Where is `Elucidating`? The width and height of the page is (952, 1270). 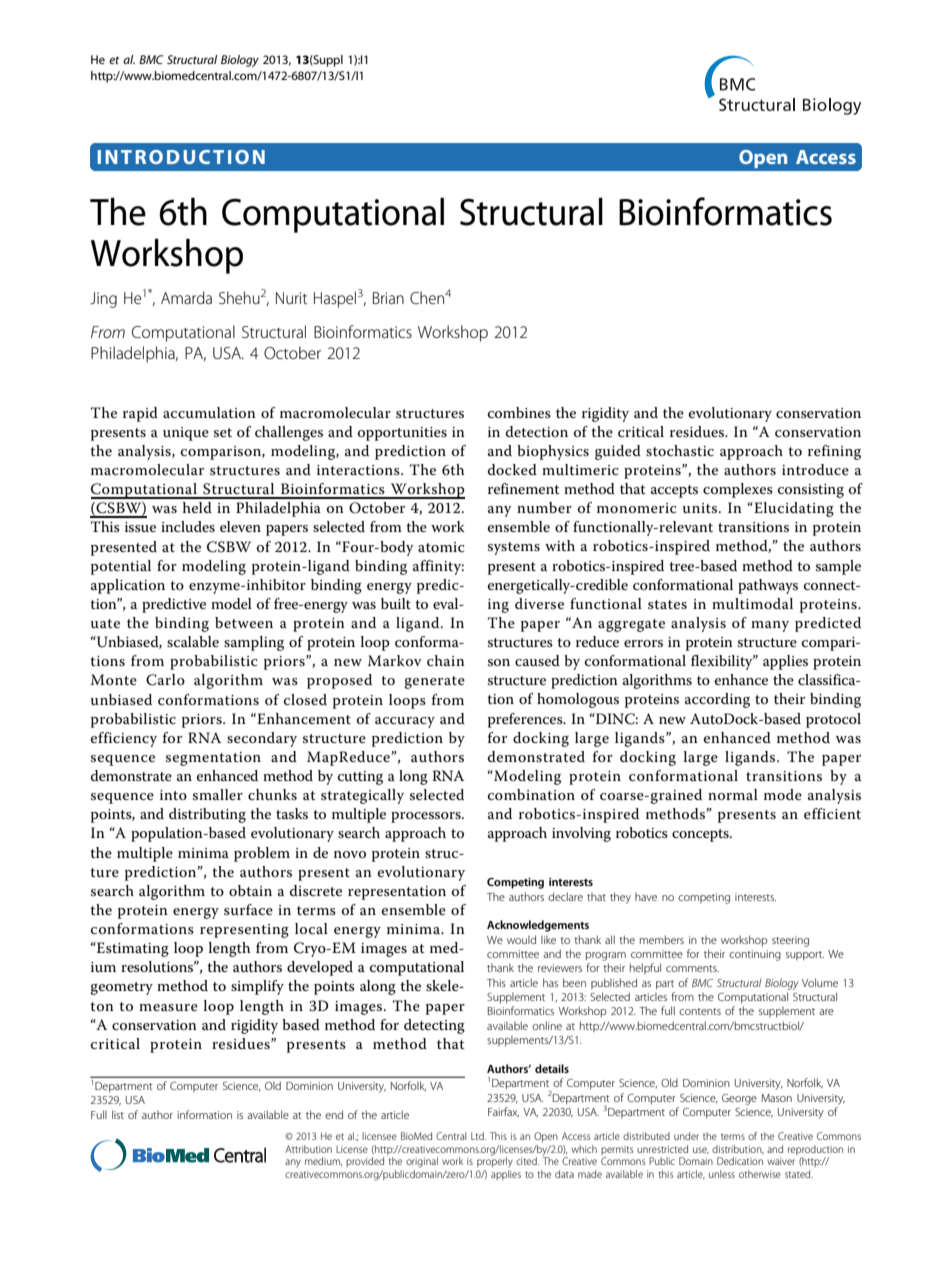
Elucidating is located at coordinates (793, 509).
